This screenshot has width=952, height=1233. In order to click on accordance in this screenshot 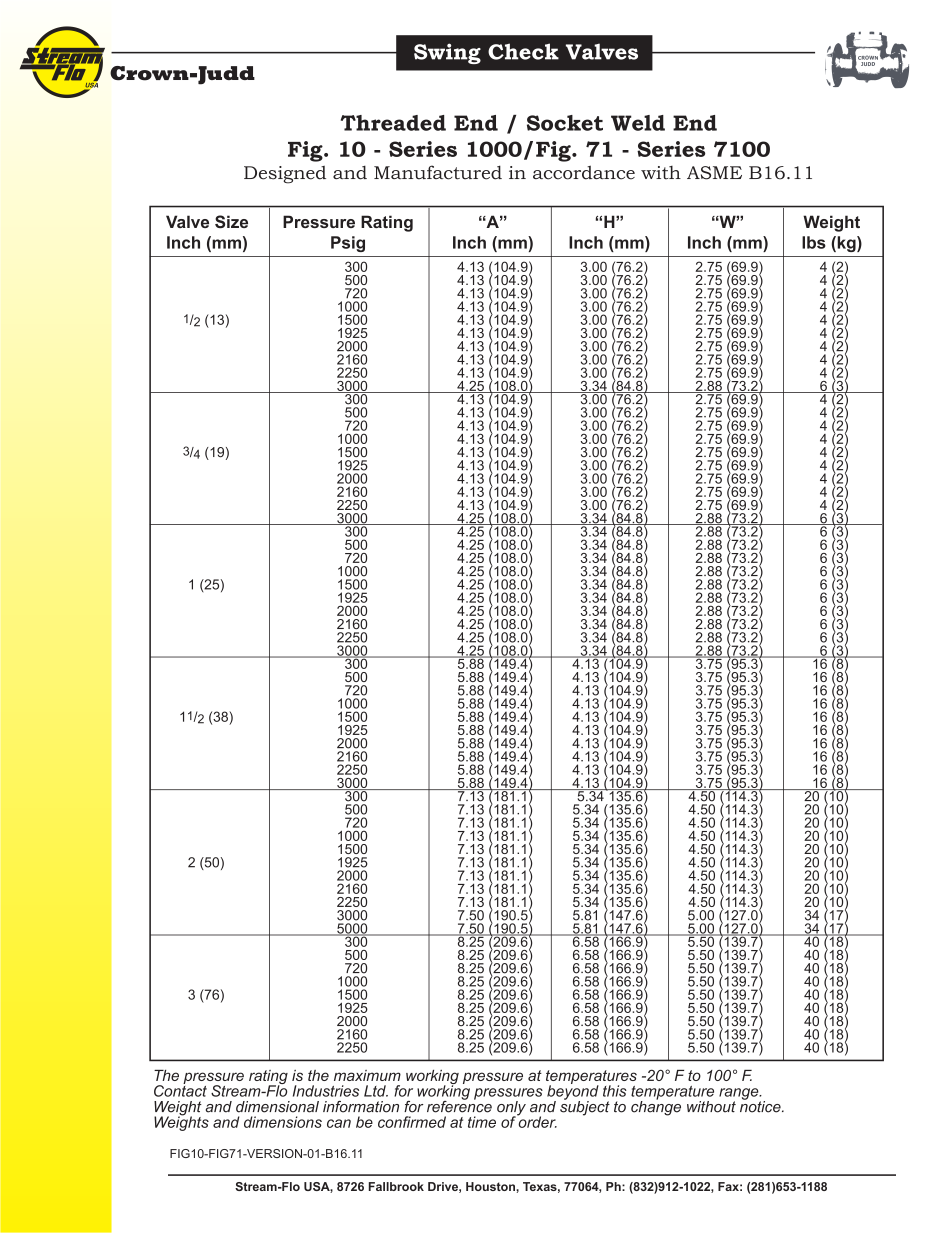, I will do `click(584, 172)`.
